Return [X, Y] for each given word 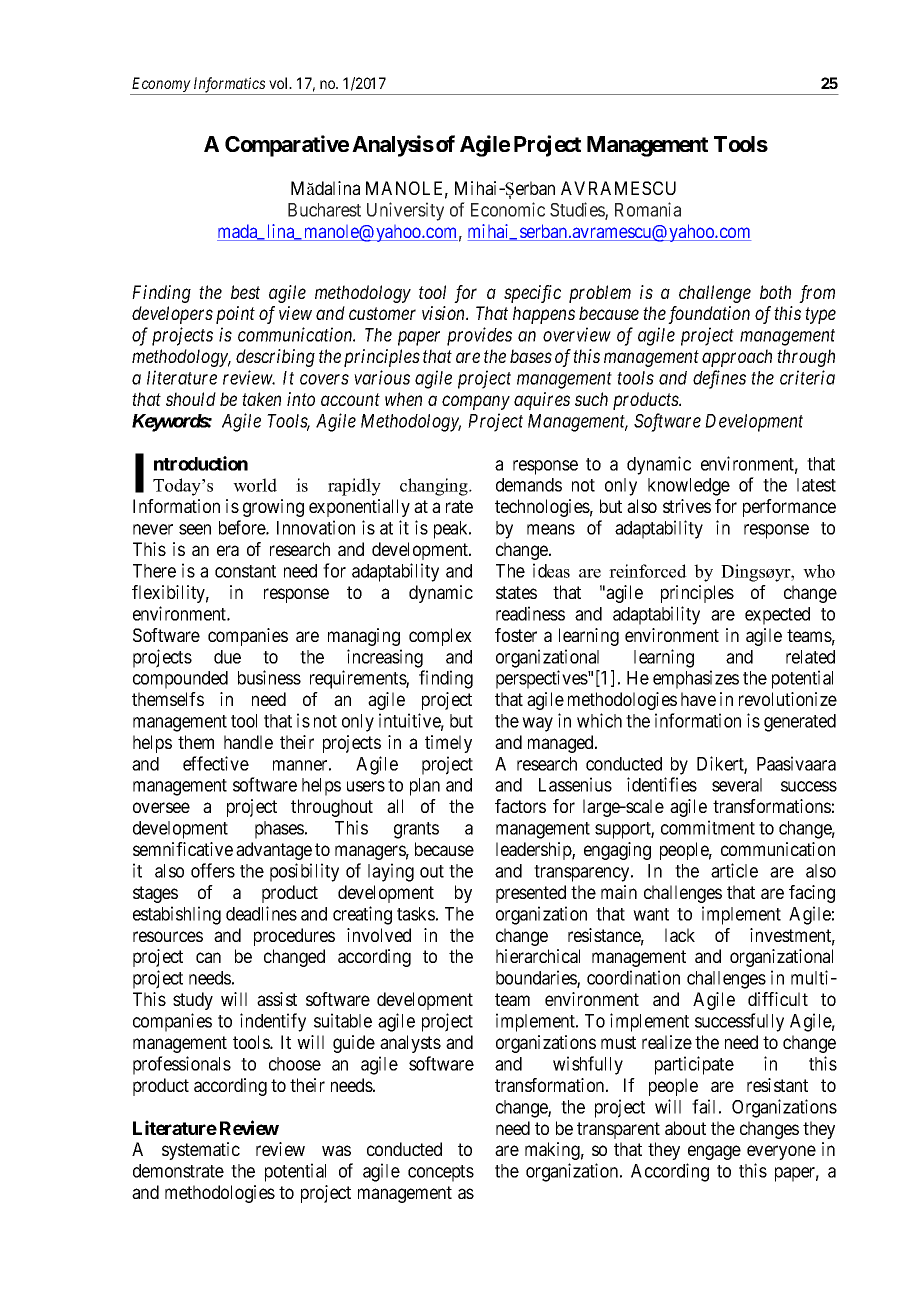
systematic [201, 1151]
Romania [648, 209]
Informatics [229, 86]
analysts [410, 1044]
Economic [508, 209]
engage [714, 1152]
